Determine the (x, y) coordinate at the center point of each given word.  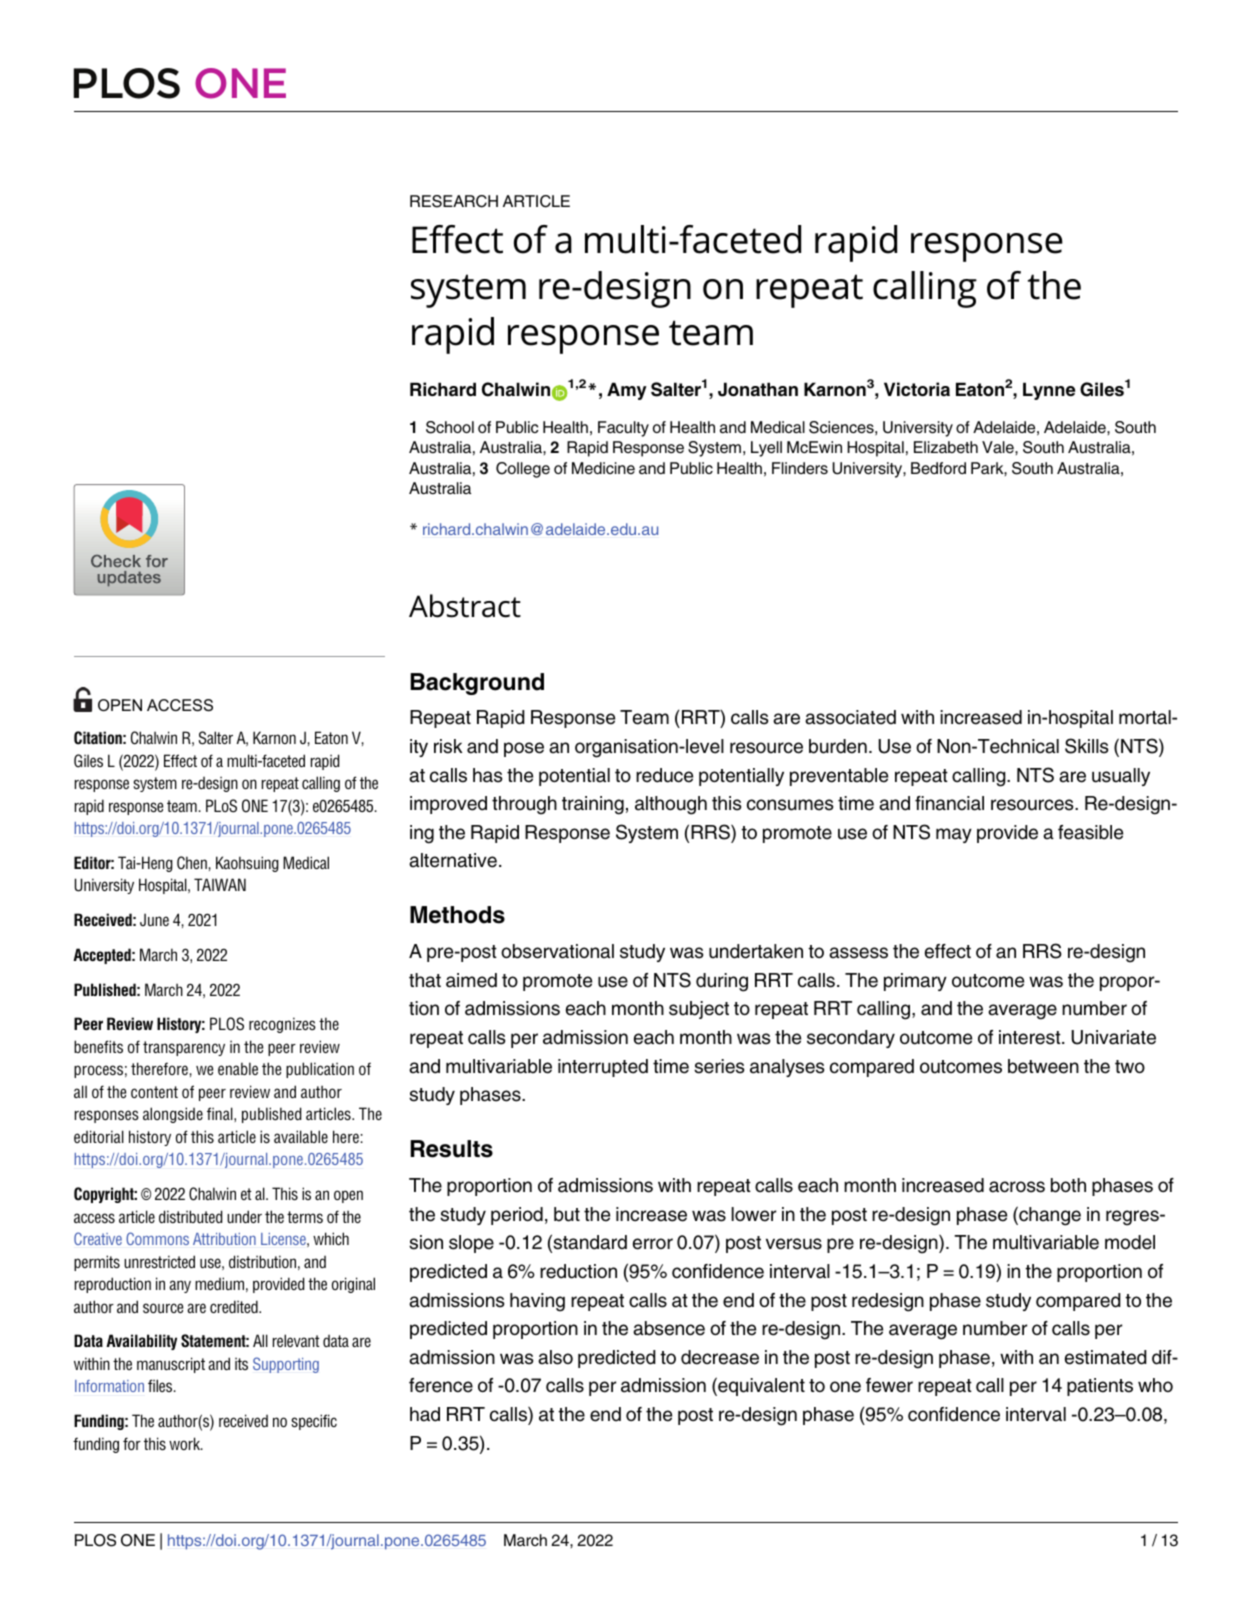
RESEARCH (454, 201)
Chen (192, 863)
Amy (627, 391)
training (593, 805)
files (161, 1385)
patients (1100, 1387)
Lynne (1049, 391)
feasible (1090, 832)
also (555, 1357)
